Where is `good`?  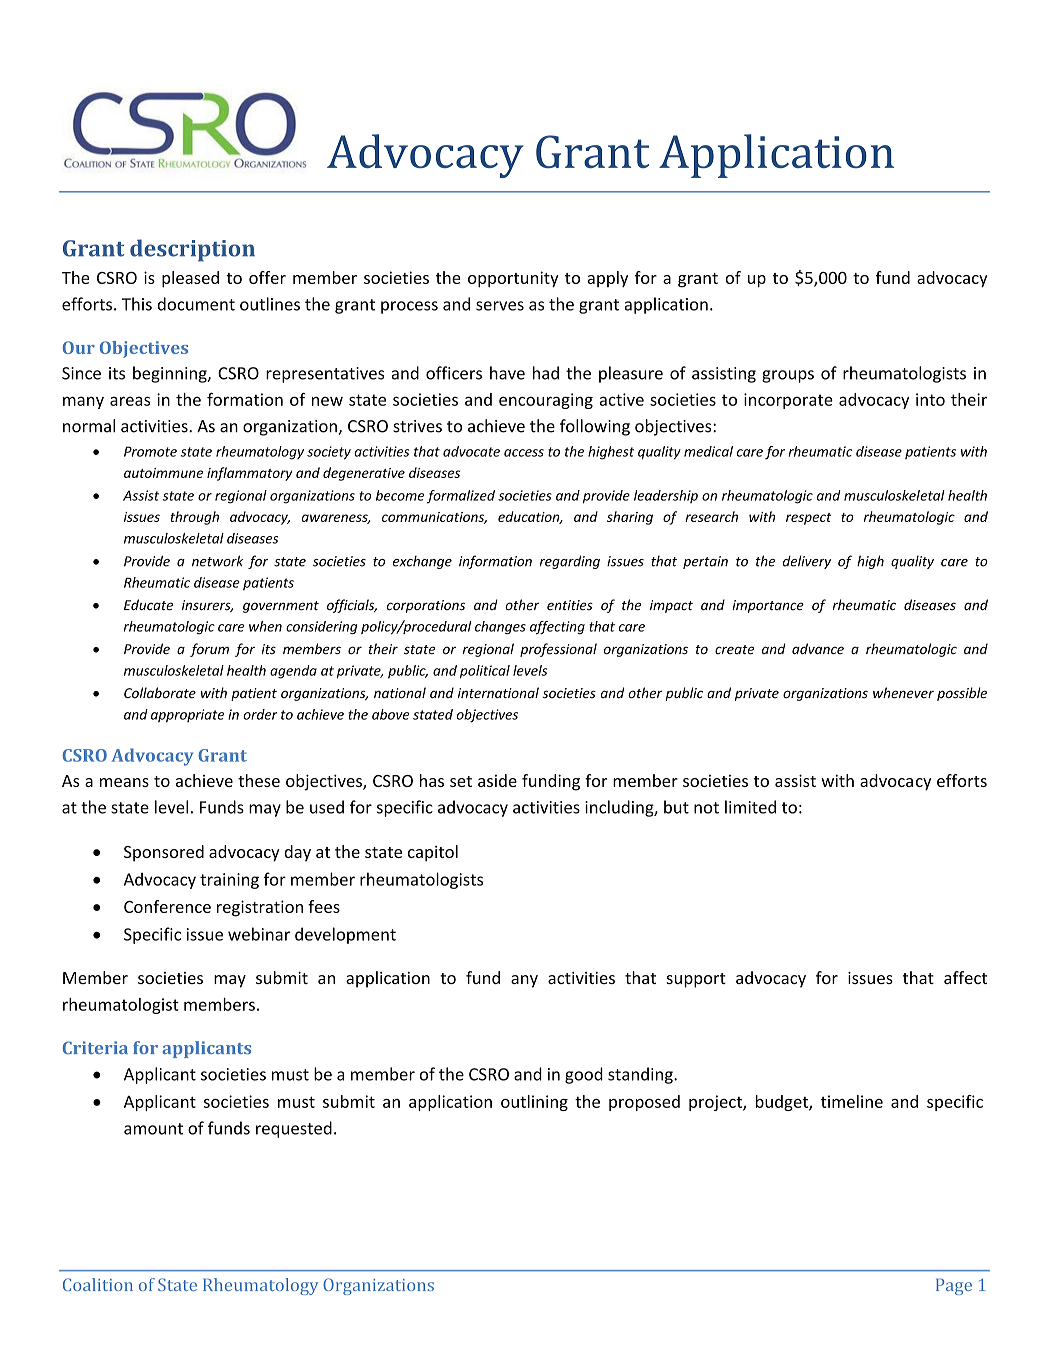 good is located at coordinates (584, 1075).
